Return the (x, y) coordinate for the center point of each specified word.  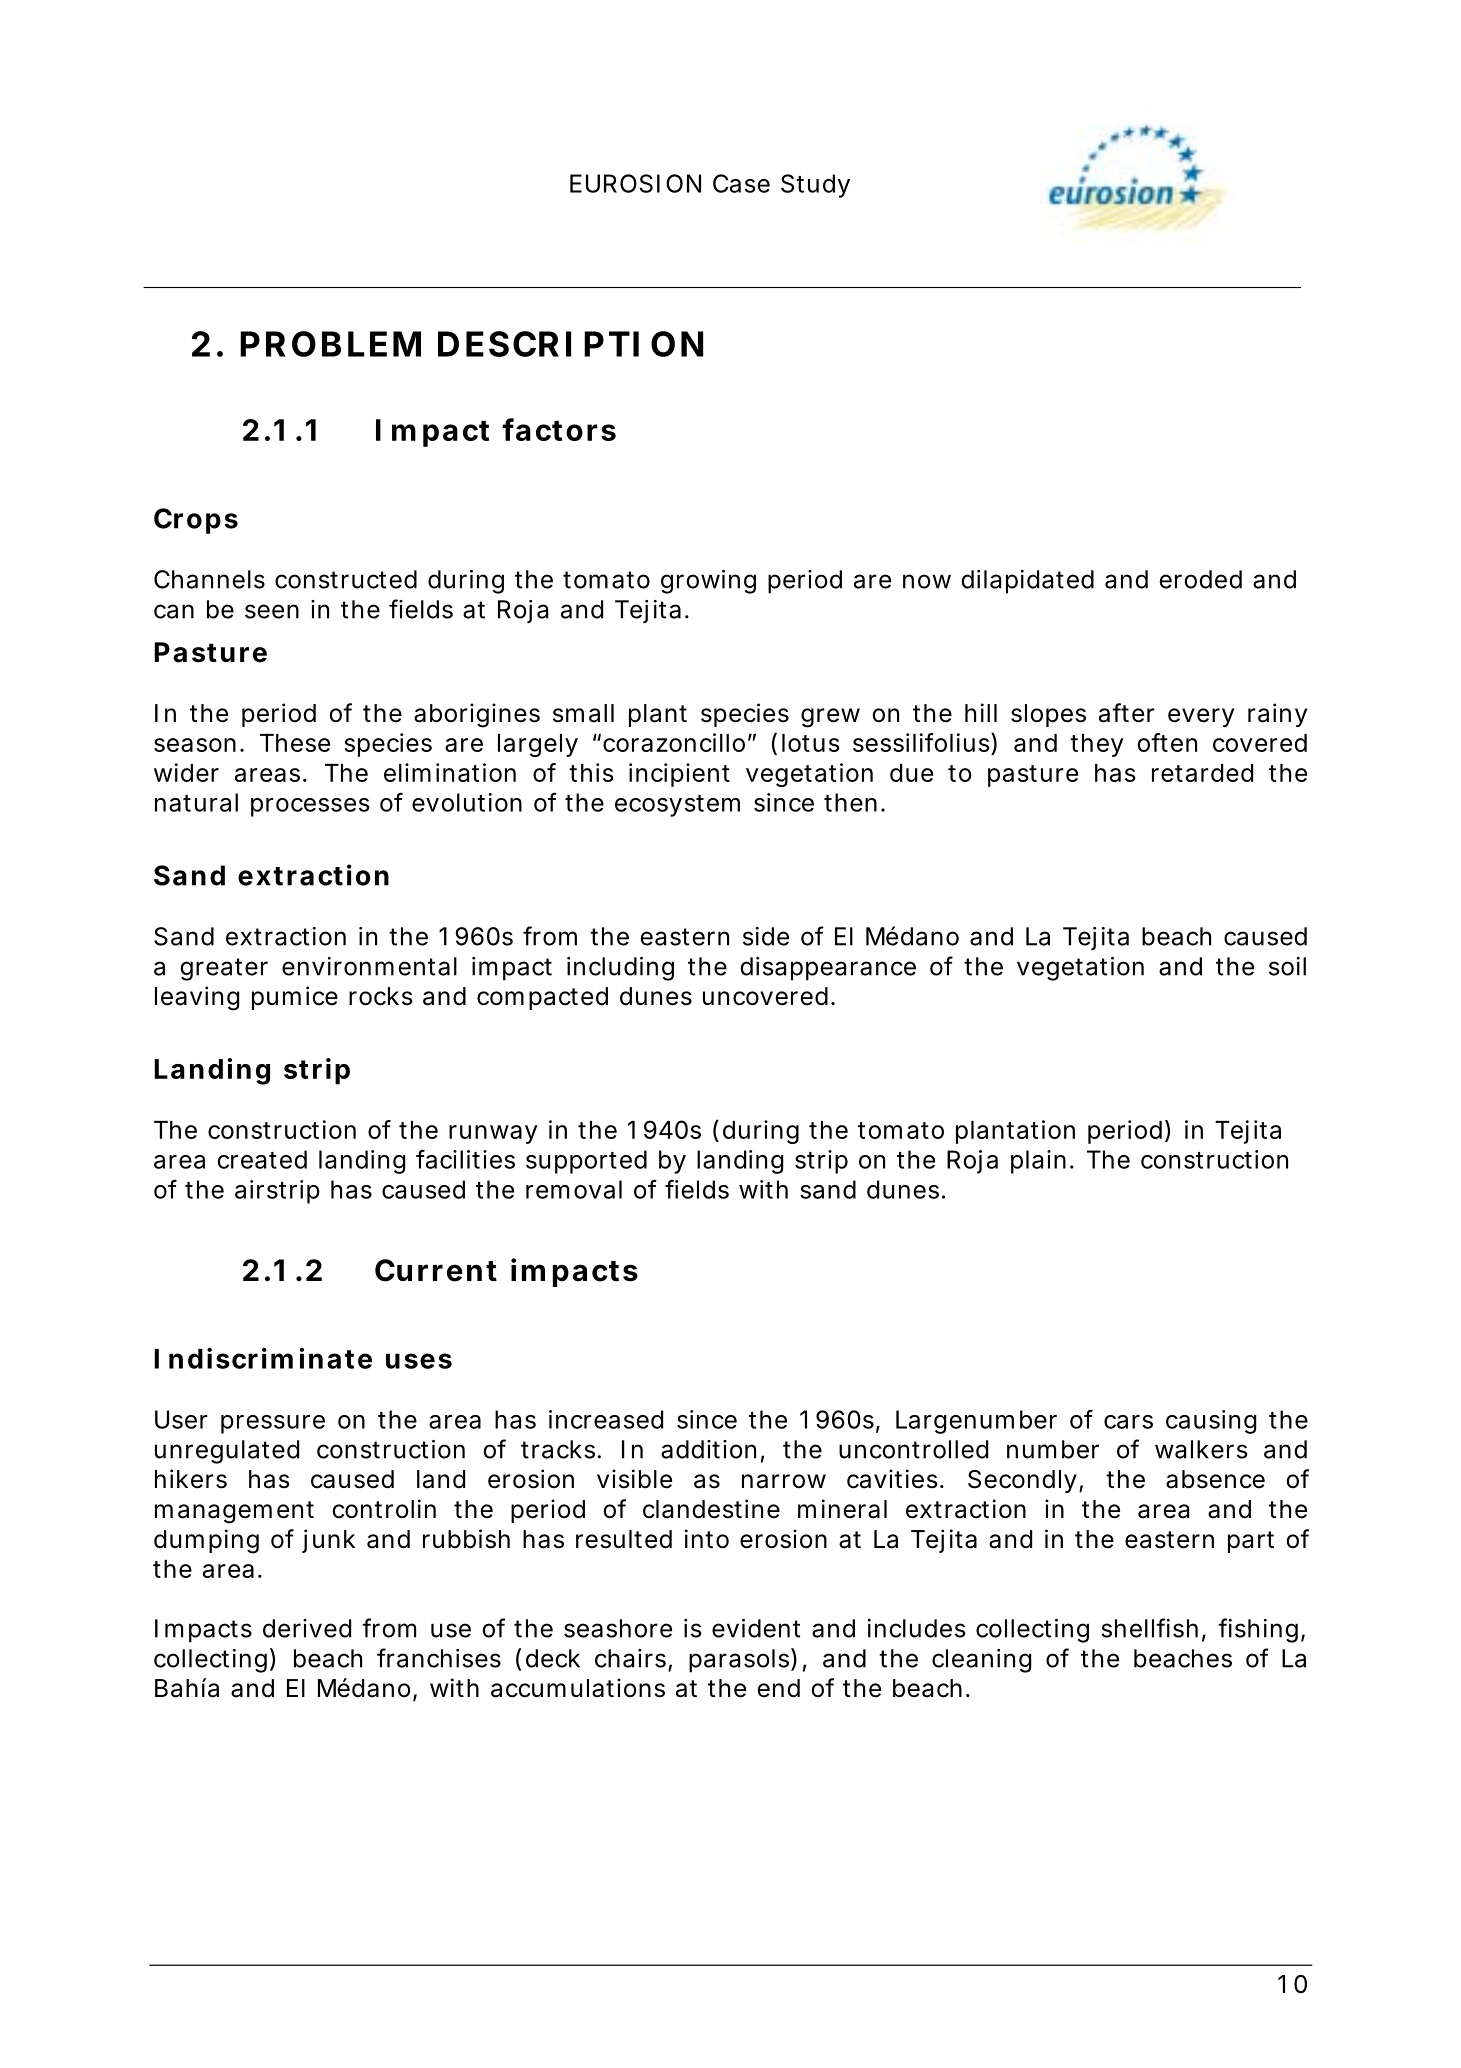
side (766, 936)
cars (1128, 1422)
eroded (1200, 579)
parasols (740, 1660)
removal (574, 1189)
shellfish (1149, 1628)
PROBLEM (330, 344)
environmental (369, 966)
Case (741, 183)
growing (708, 582)
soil (1287, 966)
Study (815, 186)
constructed (346, 579)
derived (307, 1628)
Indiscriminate (263, 1358)
